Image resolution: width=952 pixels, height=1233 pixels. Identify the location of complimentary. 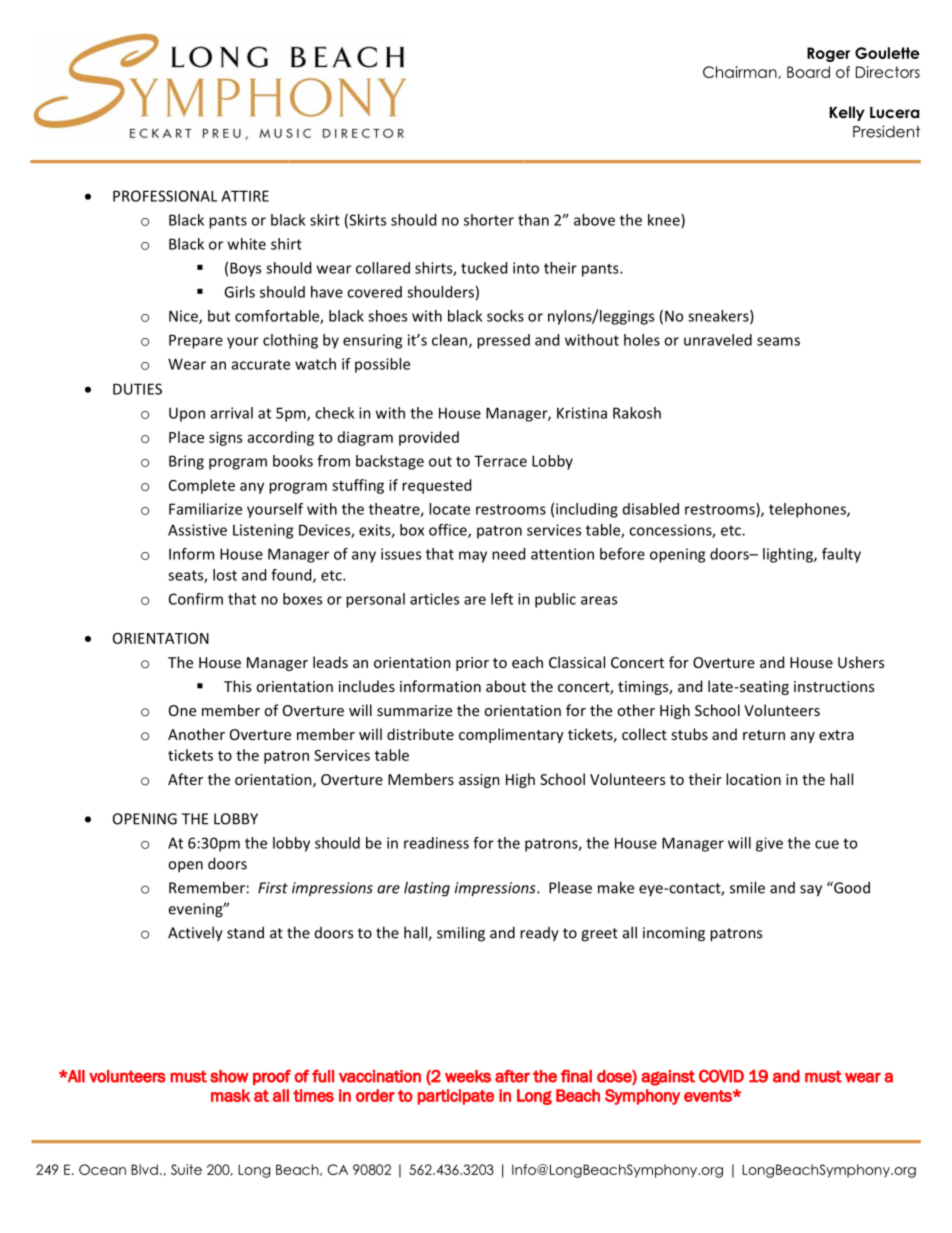
(511, 735).
